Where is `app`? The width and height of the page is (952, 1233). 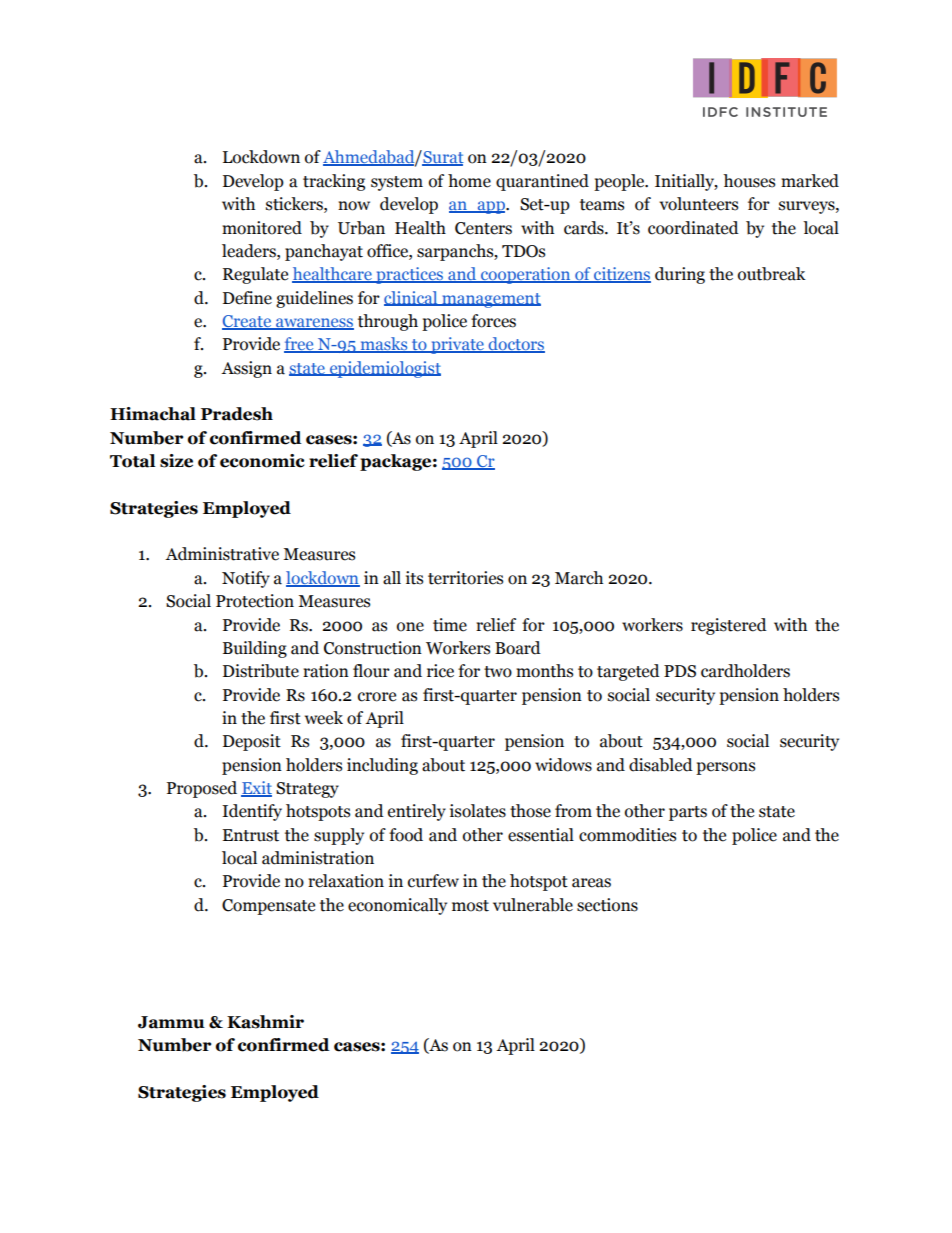
app is located at coordinates (491, 207).
